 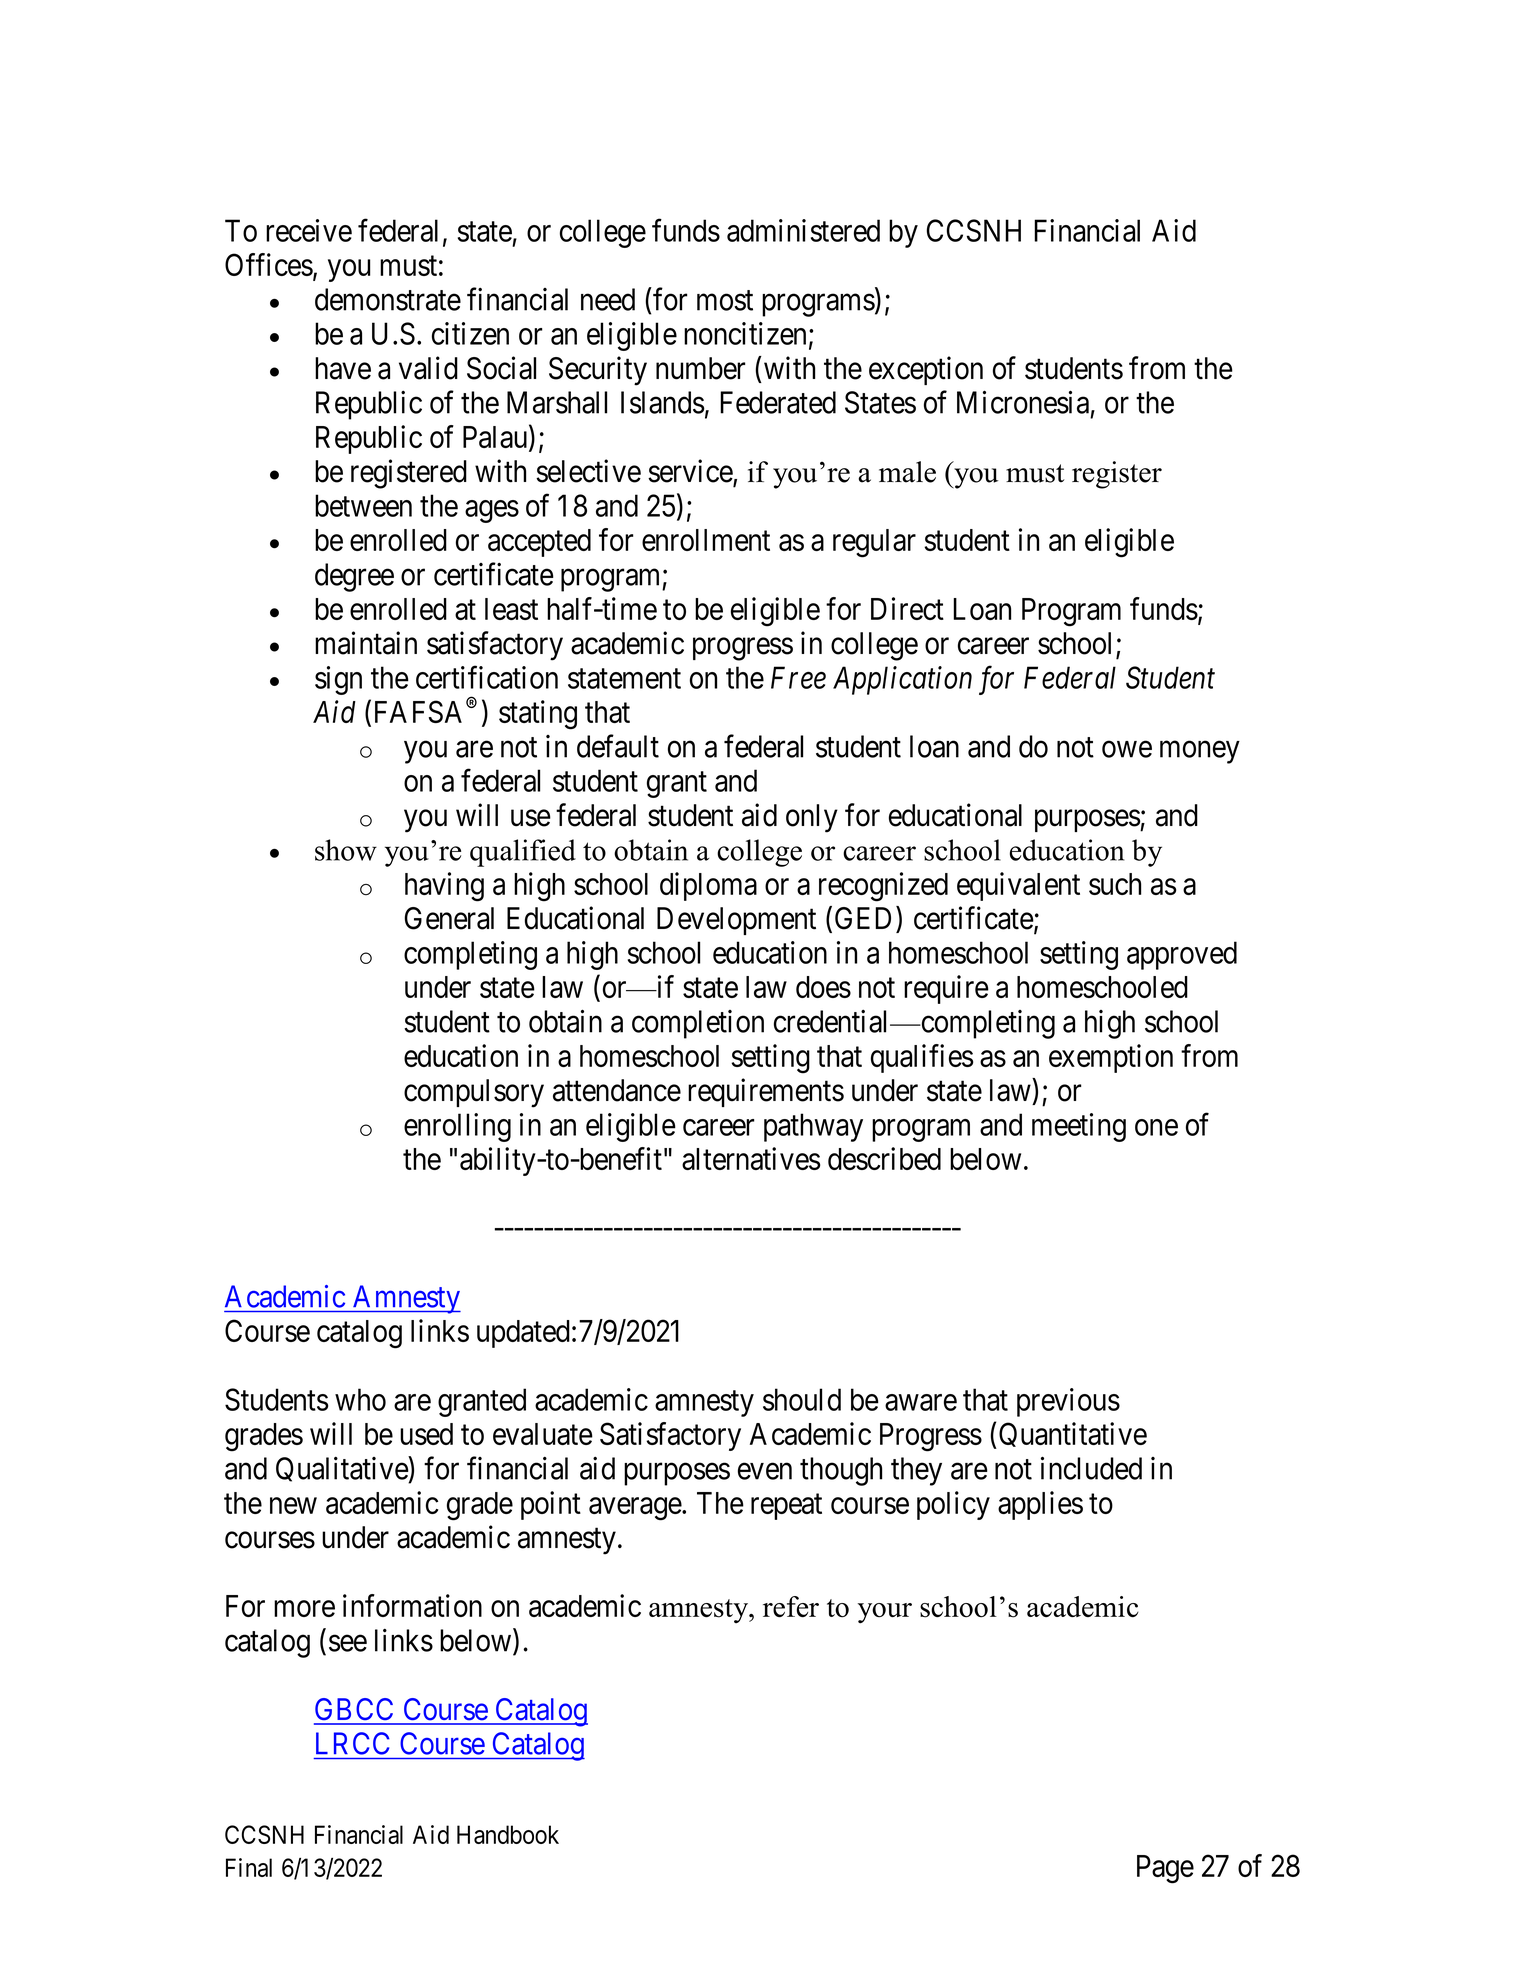 I want to click on Final, so click(x=249, y=1867).
